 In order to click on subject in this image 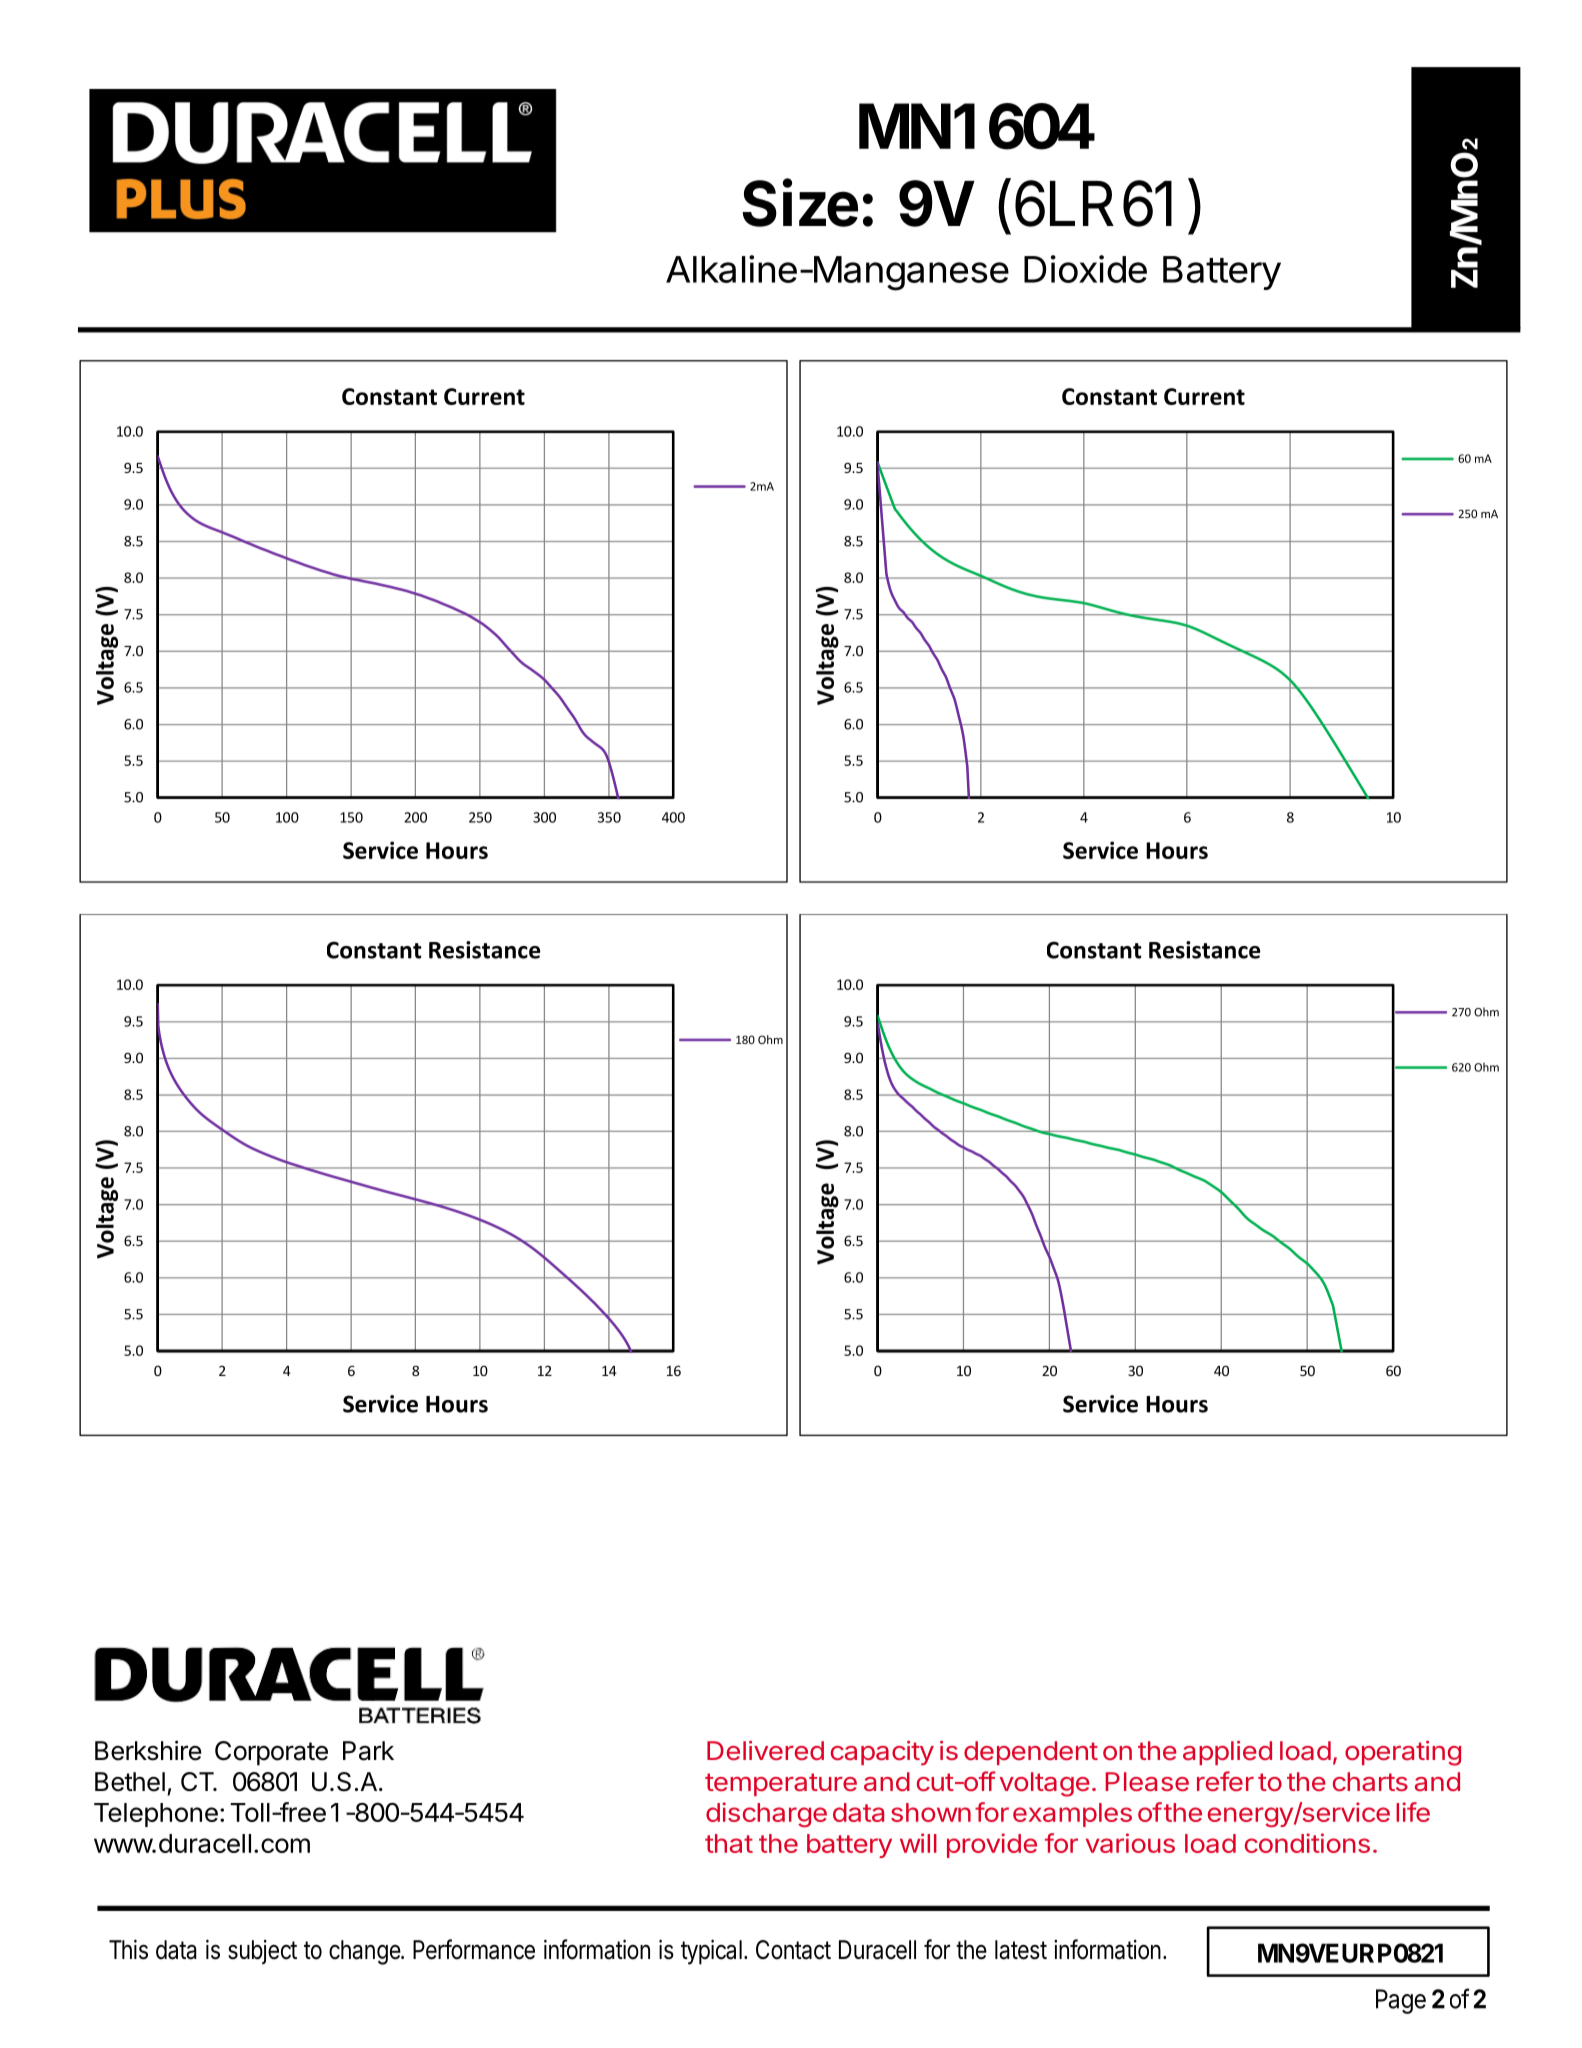, I will do `click(262, 1952)`.
